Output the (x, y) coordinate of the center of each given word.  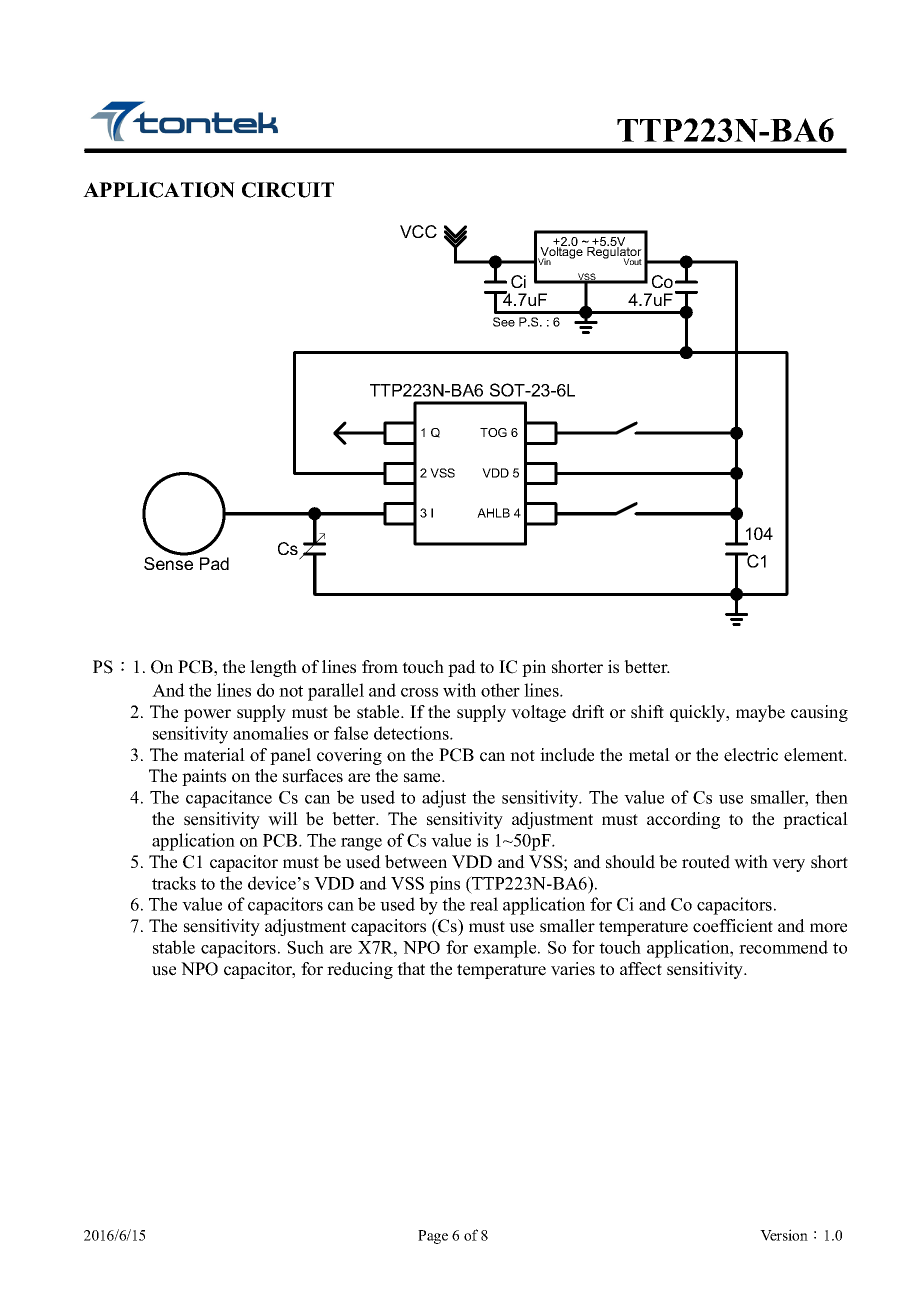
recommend (783, 947)
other (500, 690)
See (504, 322)
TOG (493, 432)
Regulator (614, 253)
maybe (760, 713)
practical (815, 820)
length (273, 668)
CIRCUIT (288, 190)
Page (433, 1237)
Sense (168, 562)
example (506, 949)
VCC (418, 231)
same (423, 778)
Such (305, 947)
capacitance (229, 799)
